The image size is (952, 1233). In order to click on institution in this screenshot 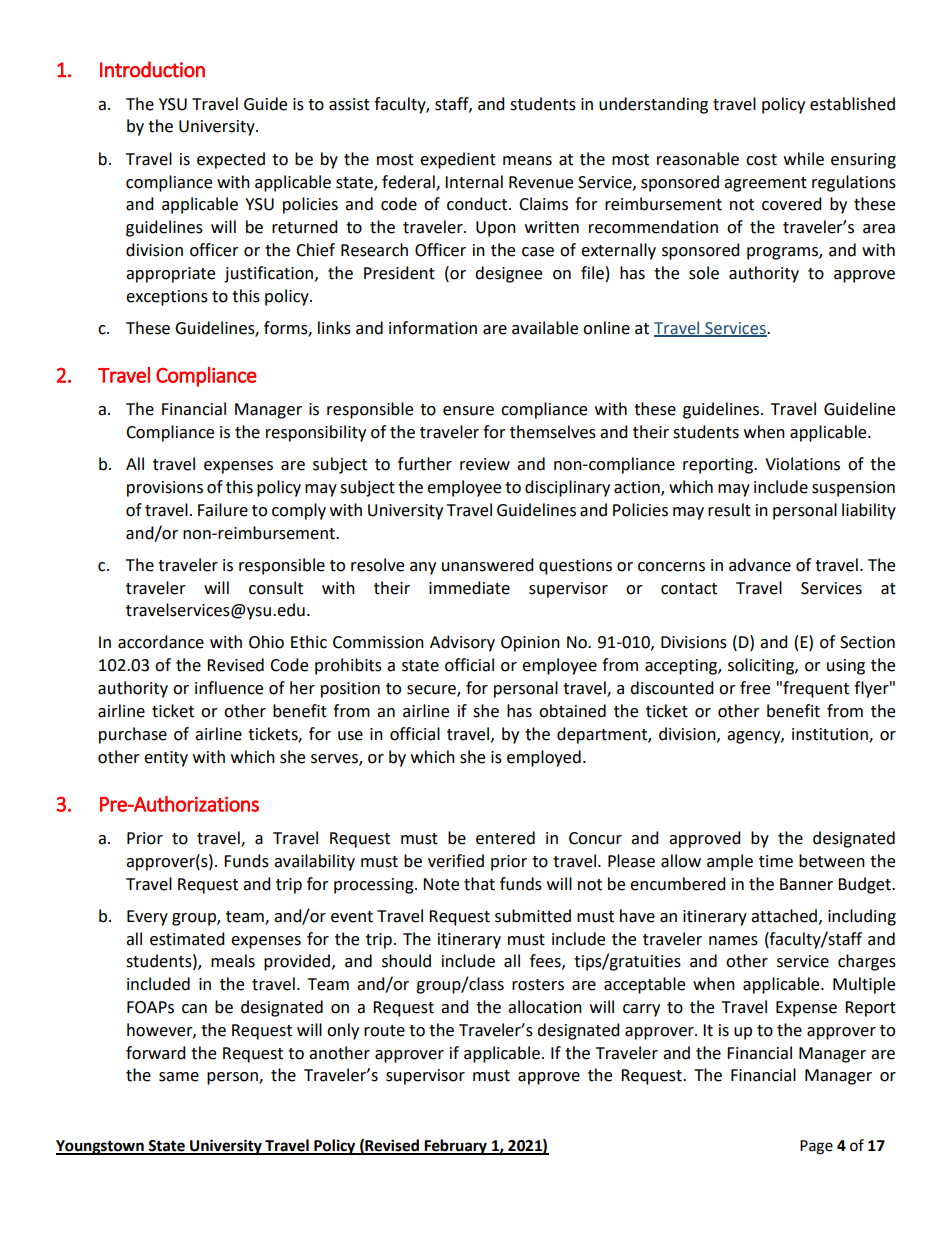, I will do `click(831, 735)`.
